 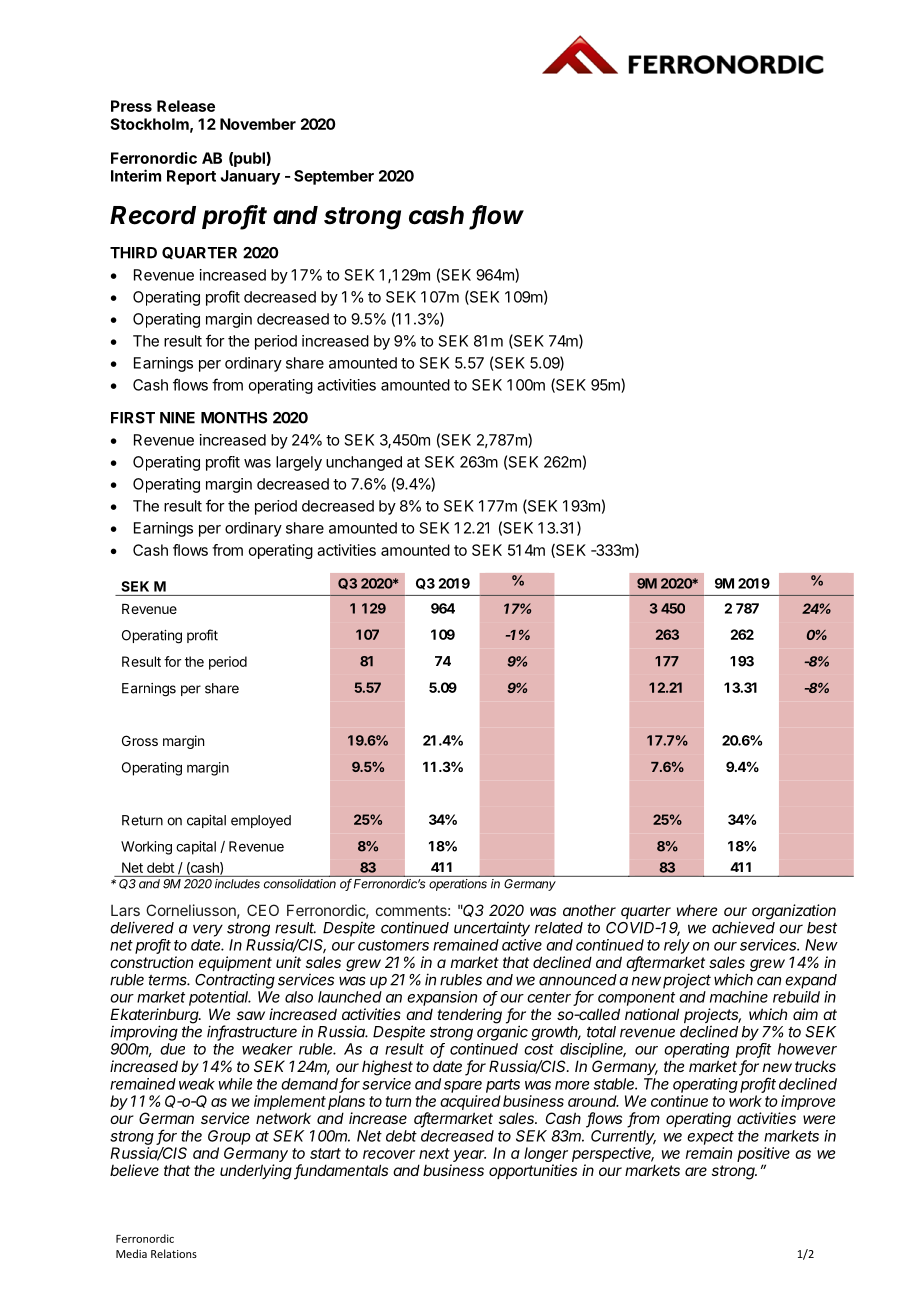 What do you see at coordinates (174, 1253) in the screenshot?
I see `Relations` at bounding box center [174, 1253].
